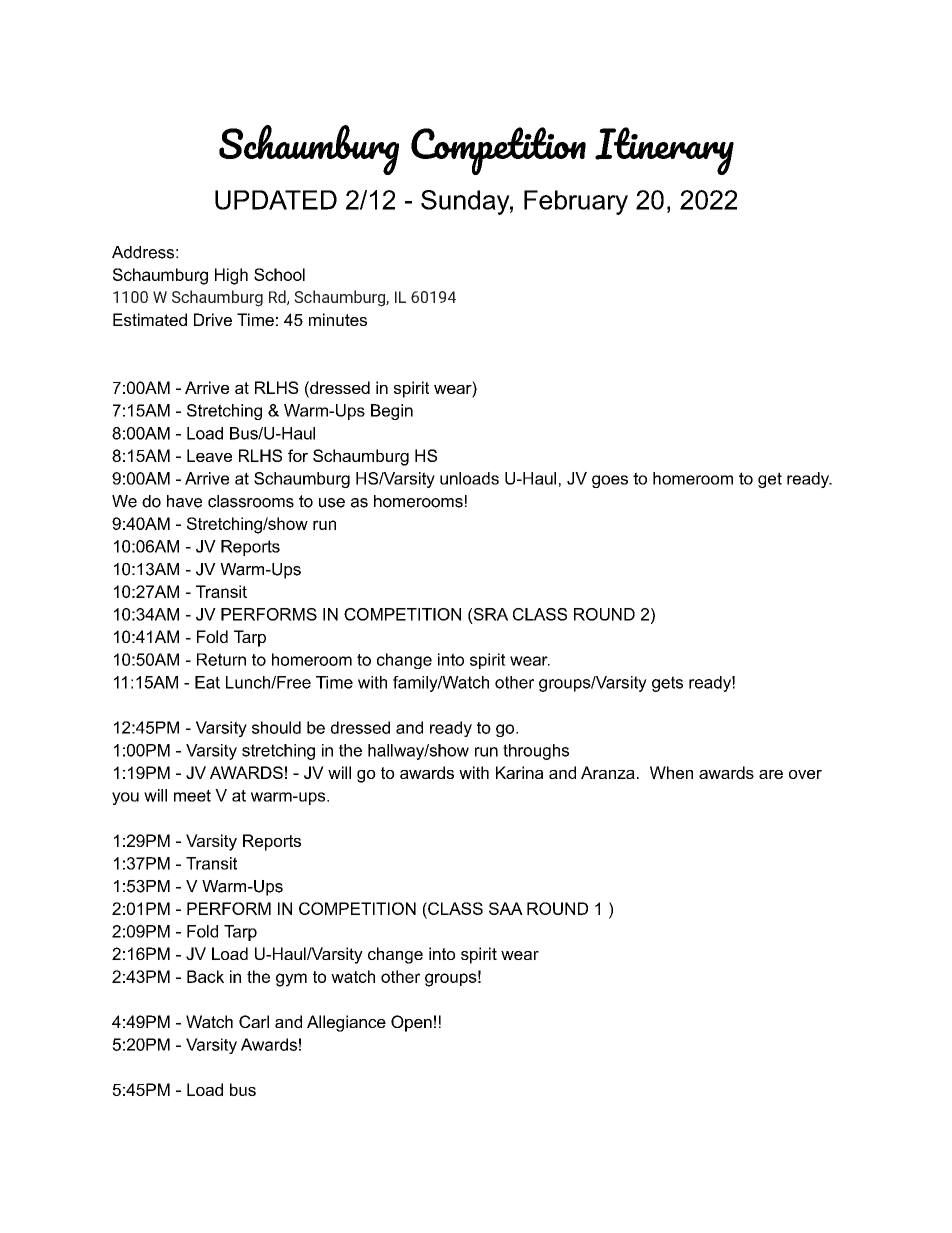 The image size is (952, 1233). Describe the element at coordinates (667, 684) in the page. I see `gets` at that location.
